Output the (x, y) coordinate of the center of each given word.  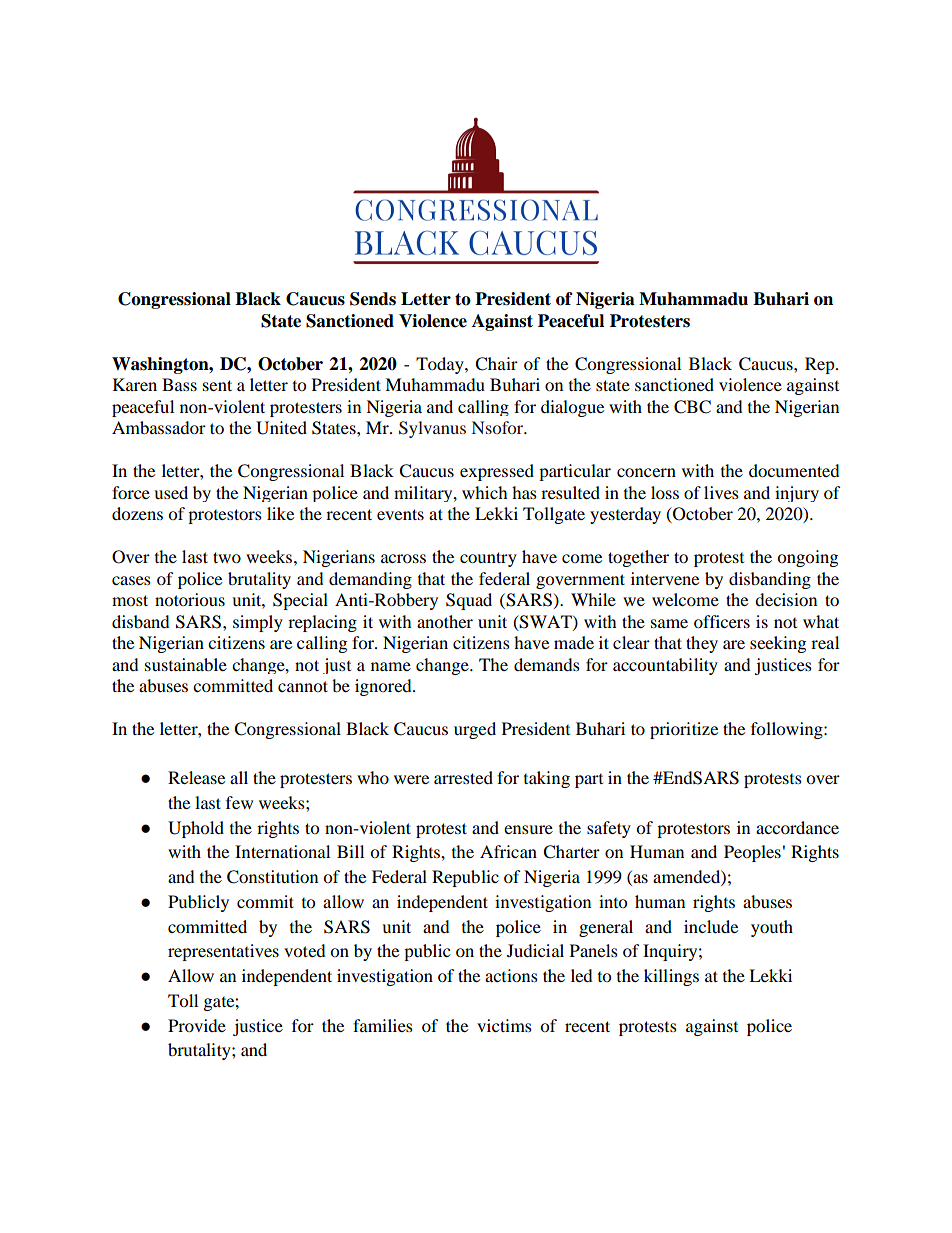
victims (504, 1025)
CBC (692, 407)
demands (547, 664)
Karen (135, 384)
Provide (197, 1025)
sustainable (186, 664)
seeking (778, 644)
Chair (496, 364)
